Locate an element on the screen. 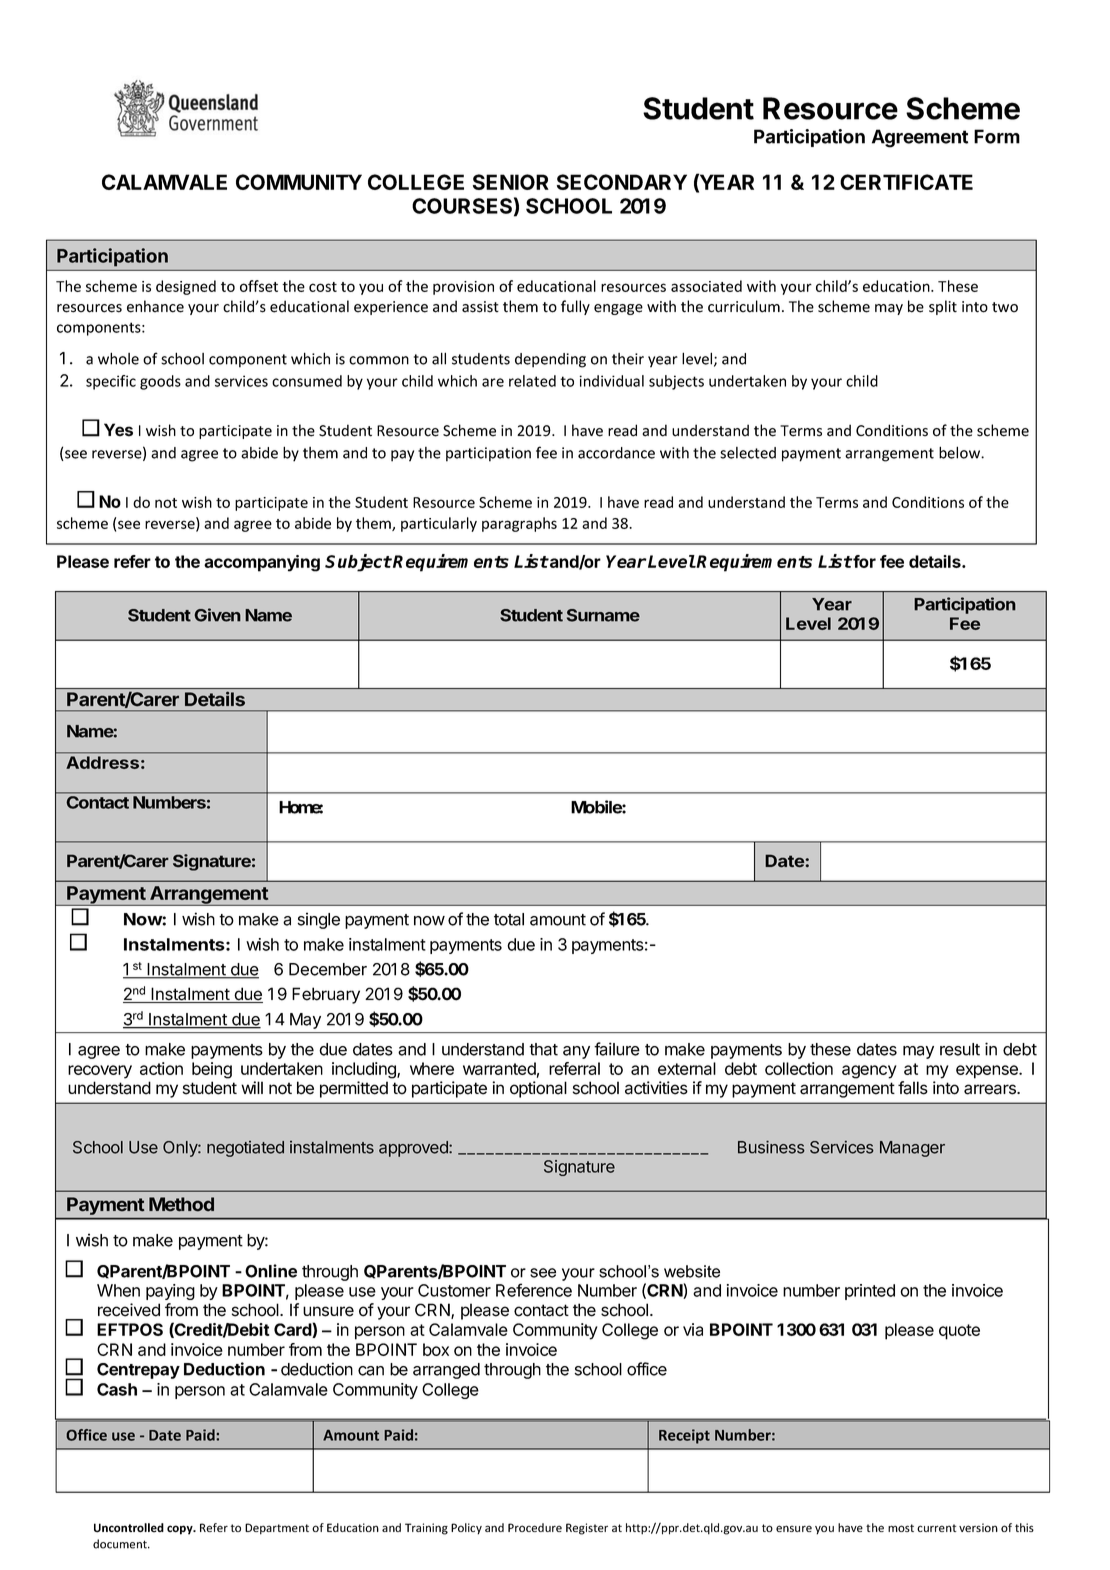 The height and width of the screenshot is (1570, 1110). selected is located at coordinates (748, 453).
